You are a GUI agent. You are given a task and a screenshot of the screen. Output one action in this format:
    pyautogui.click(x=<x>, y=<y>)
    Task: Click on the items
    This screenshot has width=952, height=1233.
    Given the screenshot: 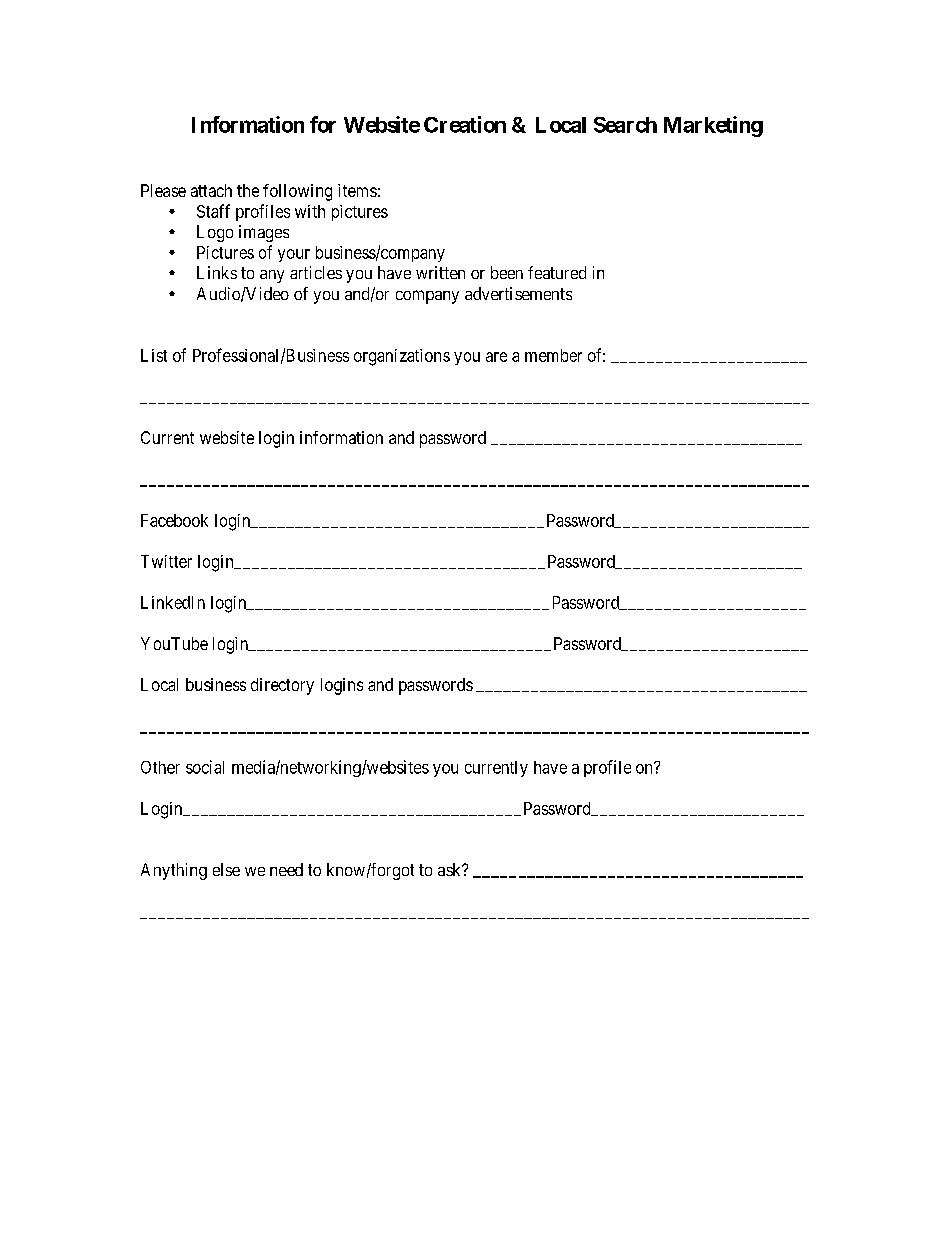 What is the action you would take?
    pyautogui.click(x=357, y=190)
